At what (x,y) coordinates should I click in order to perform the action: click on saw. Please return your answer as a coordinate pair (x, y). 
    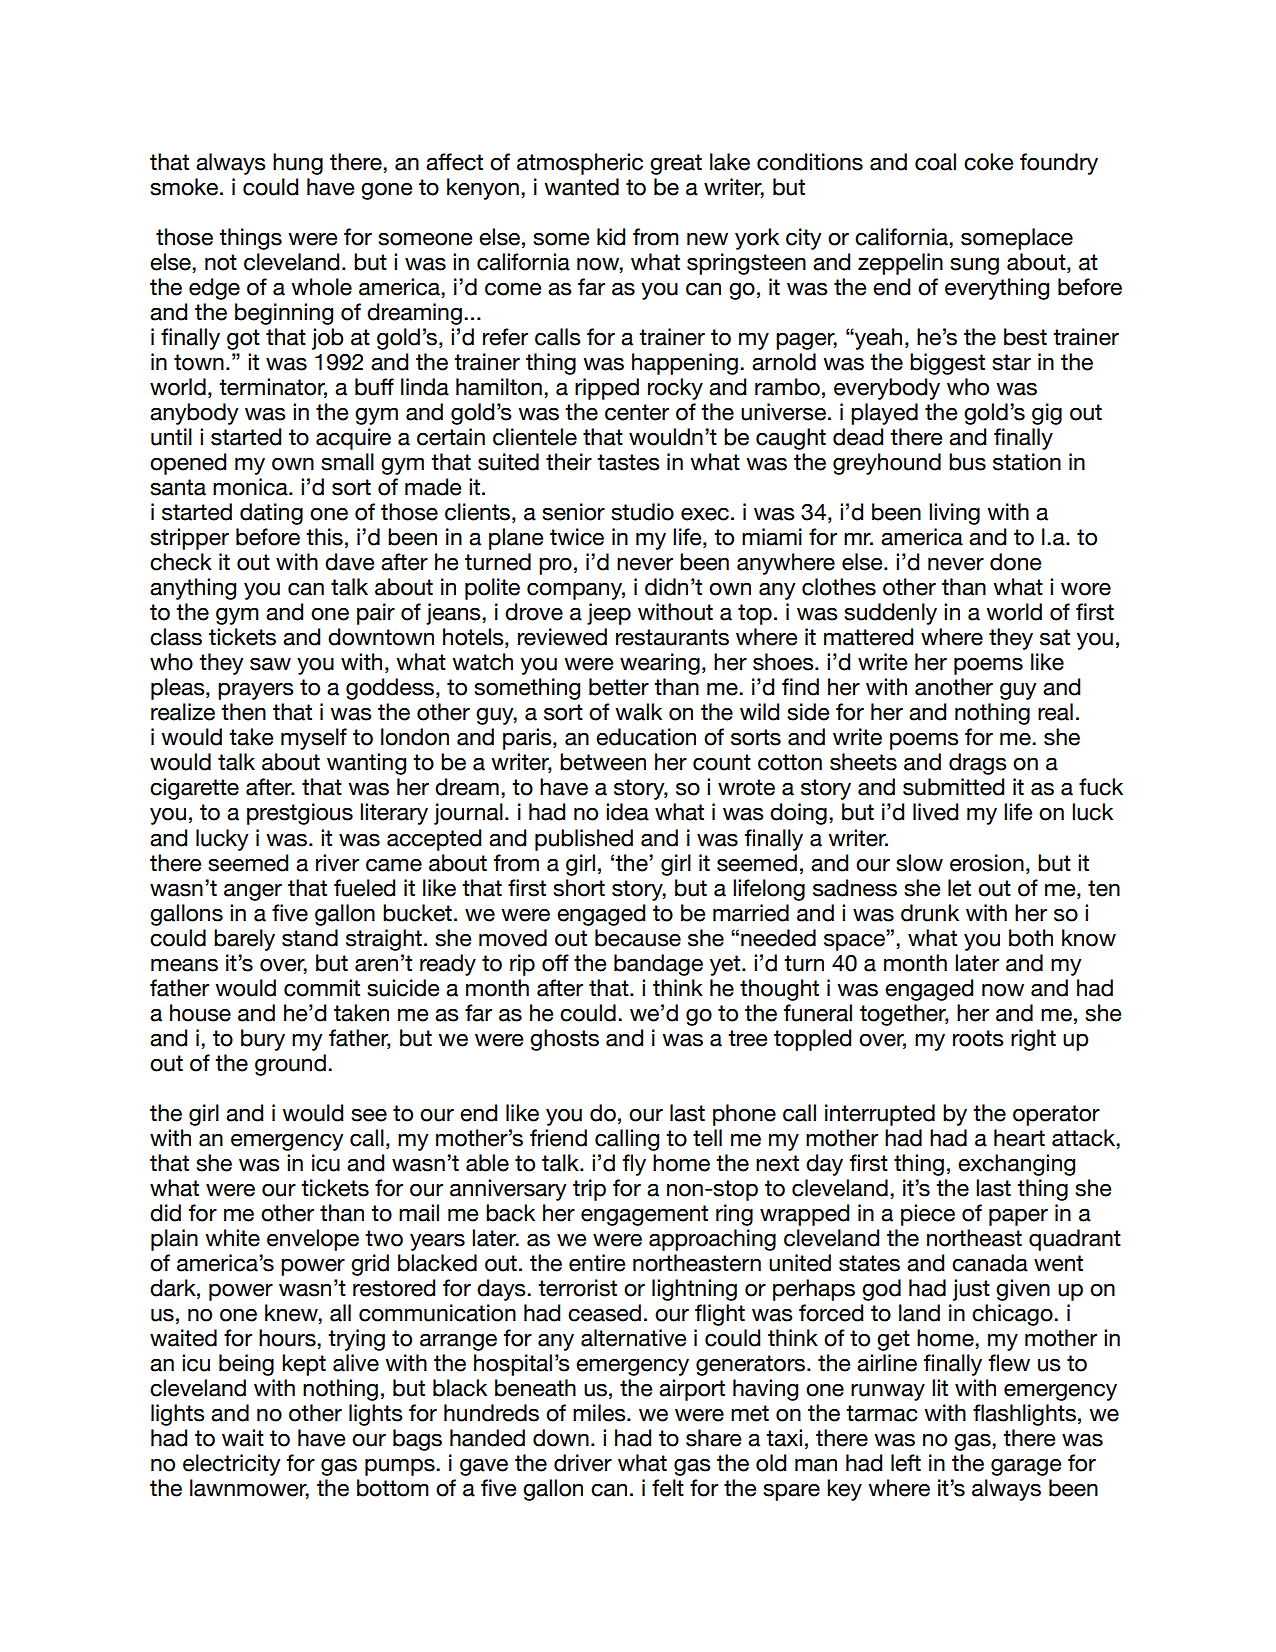
    Looking at the image, I should click on (270, 664).
